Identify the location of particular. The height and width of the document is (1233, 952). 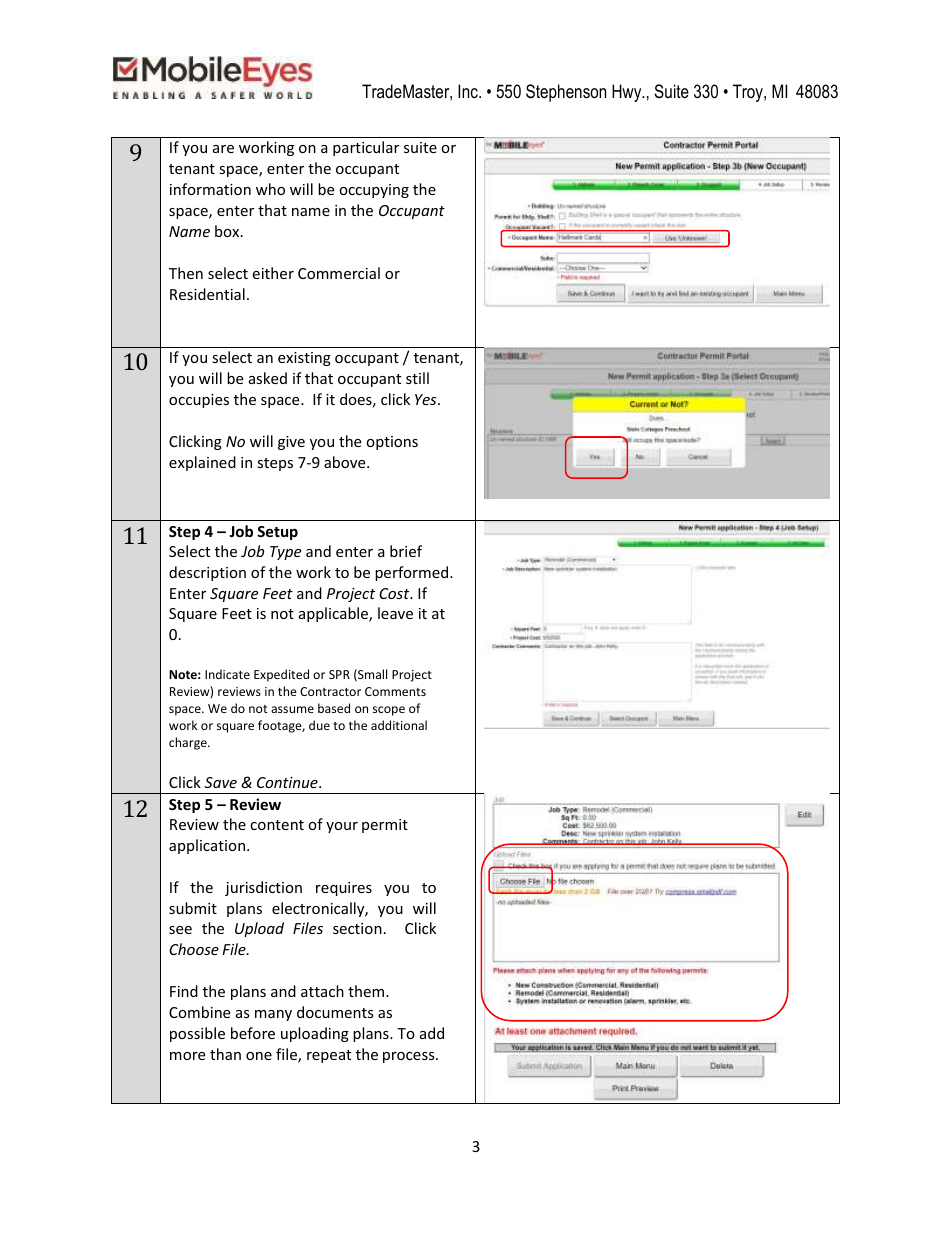
(366, 148).
